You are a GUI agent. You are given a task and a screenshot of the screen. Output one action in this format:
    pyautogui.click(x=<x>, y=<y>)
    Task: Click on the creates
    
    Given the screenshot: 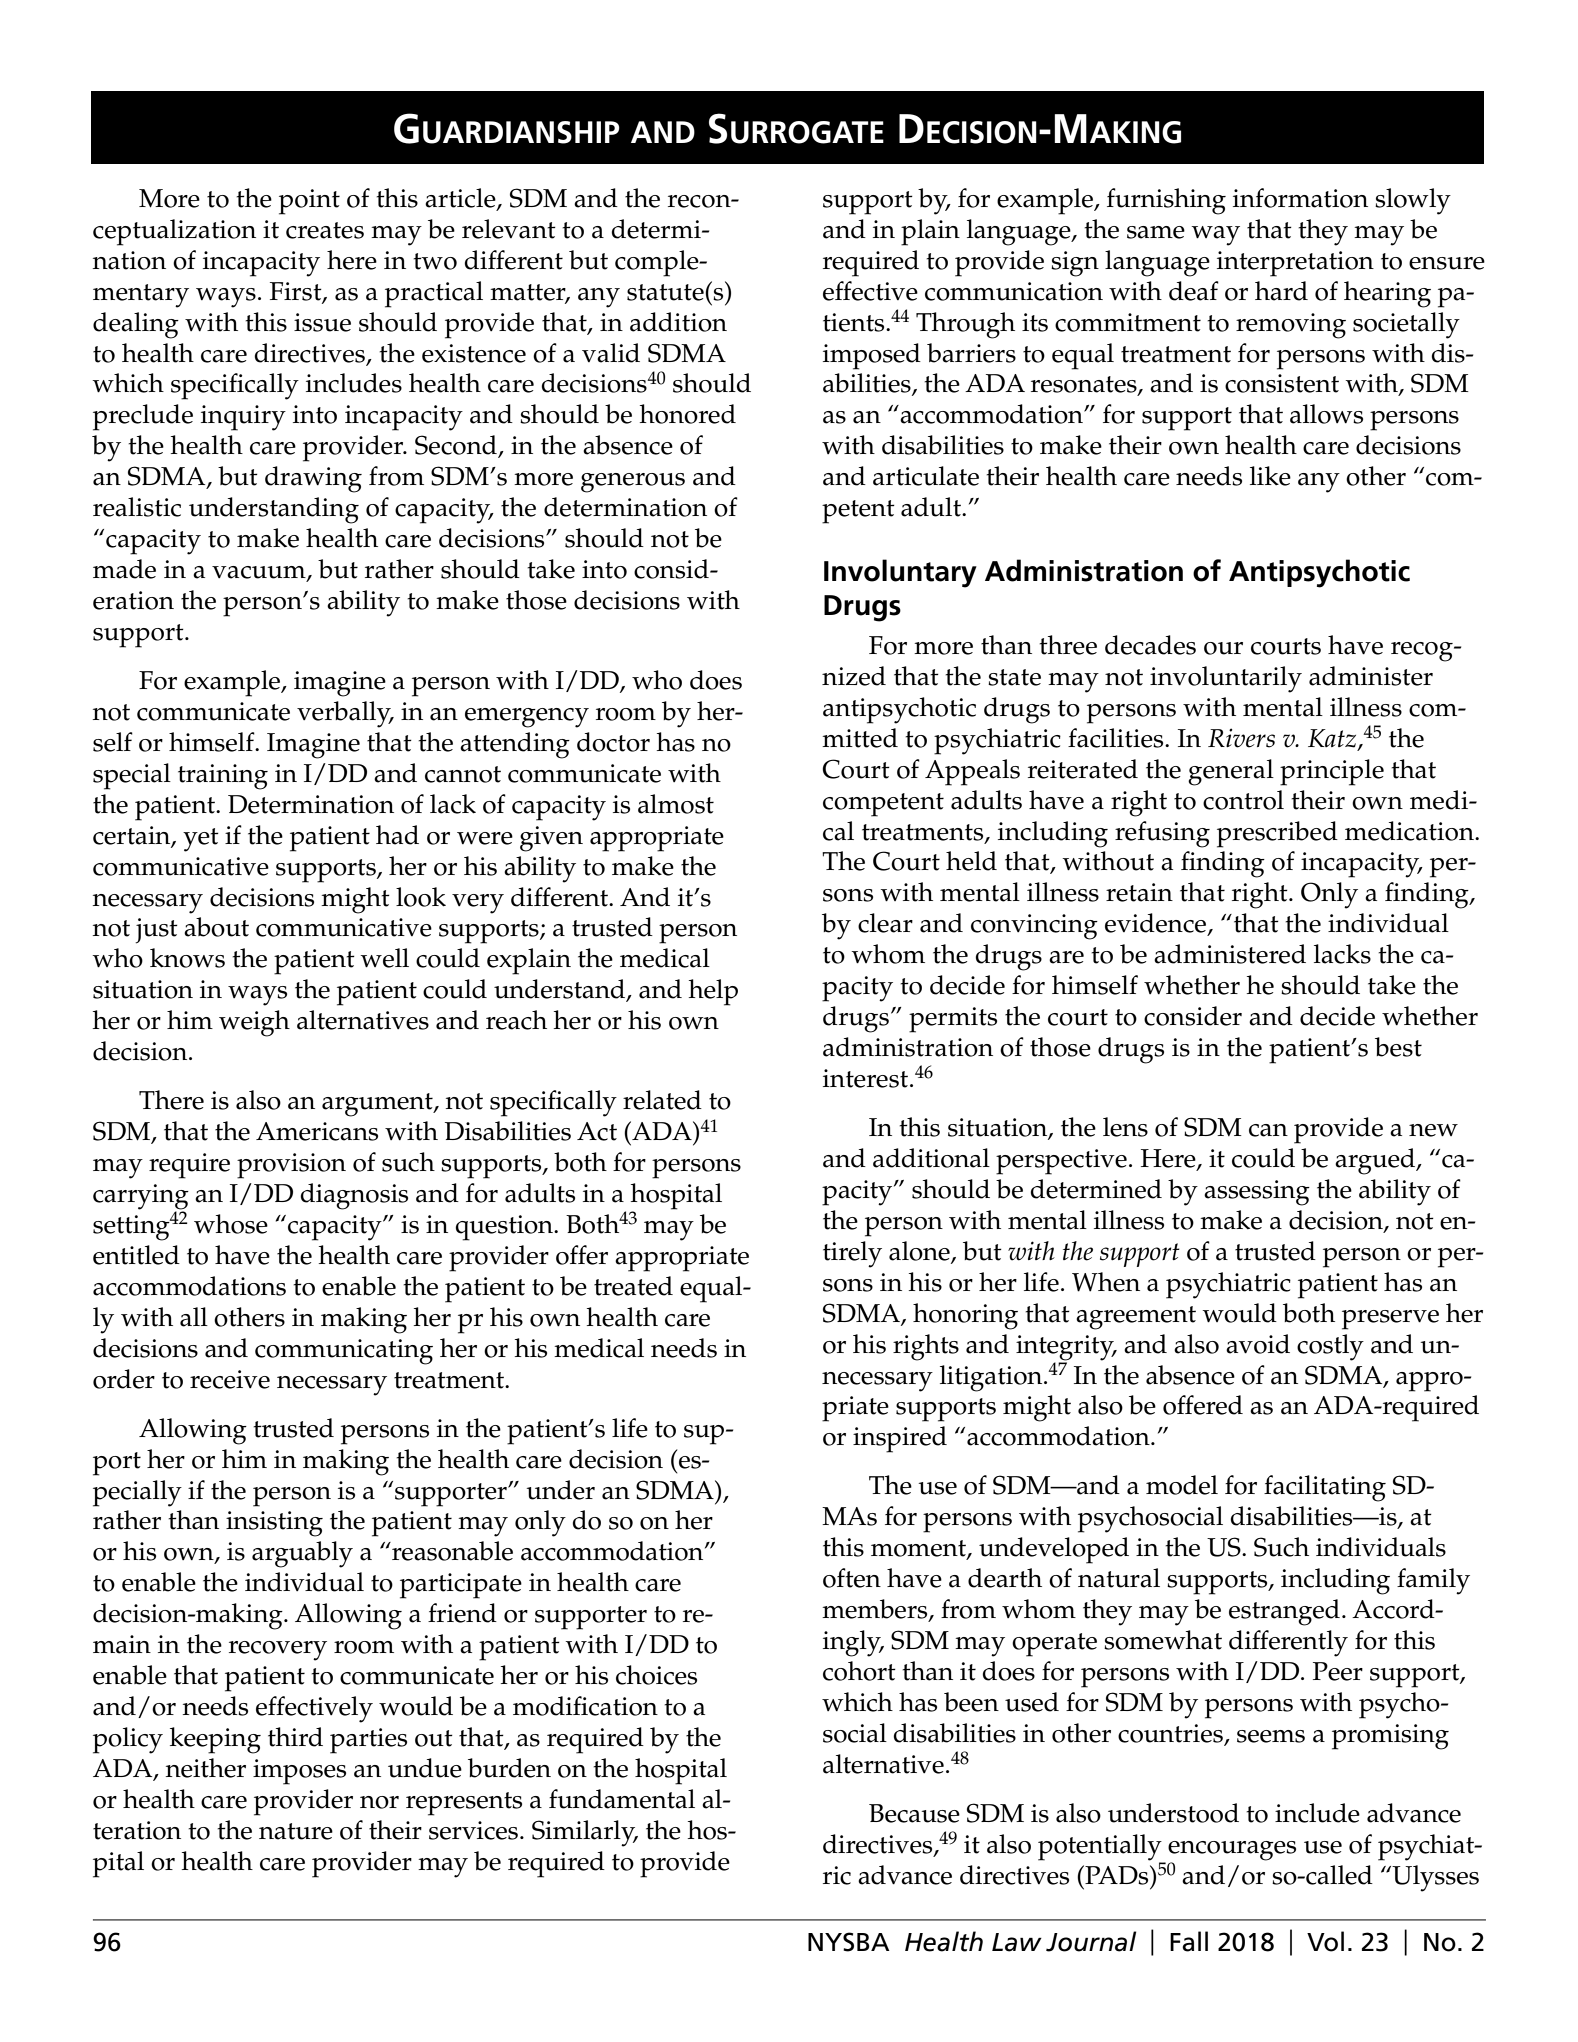 What is the action you would take?
    pyautogui.click(x=325, y=230)
